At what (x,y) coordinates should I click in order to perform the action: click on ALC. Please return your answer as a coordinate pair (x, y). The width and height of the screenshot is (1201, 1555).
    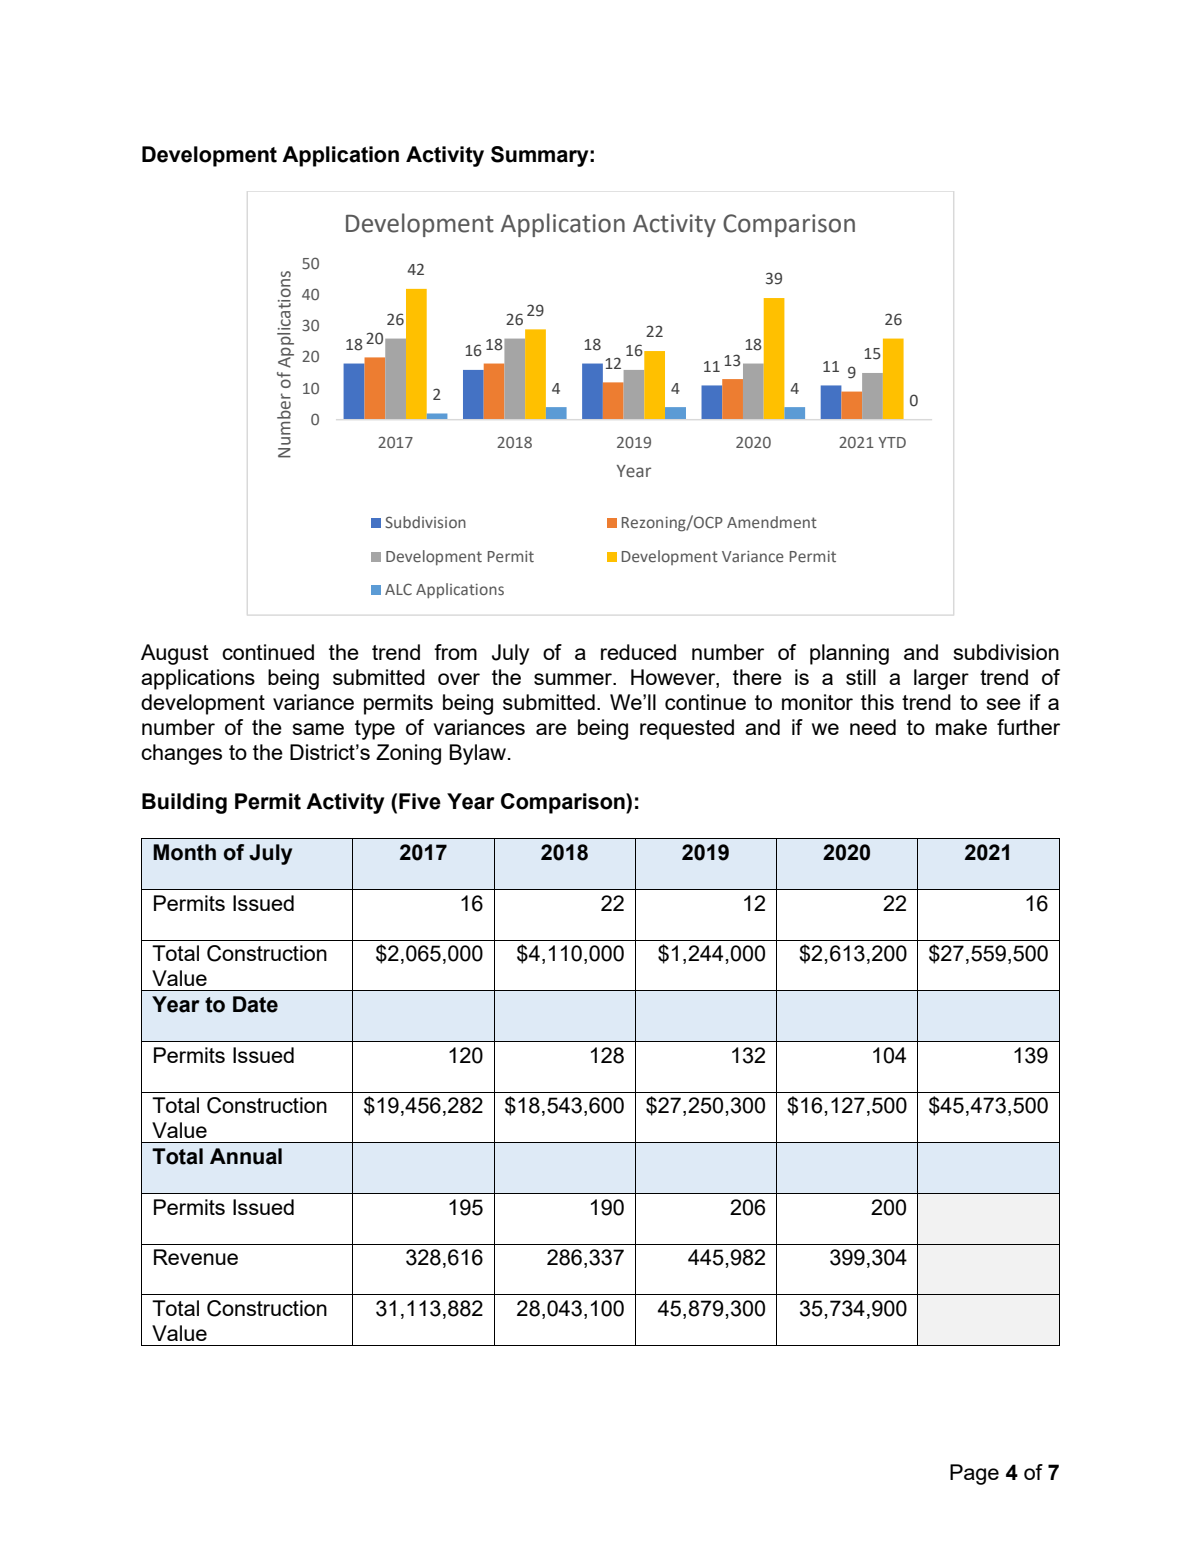
    Looking at the image, I should click on (398, 589).
